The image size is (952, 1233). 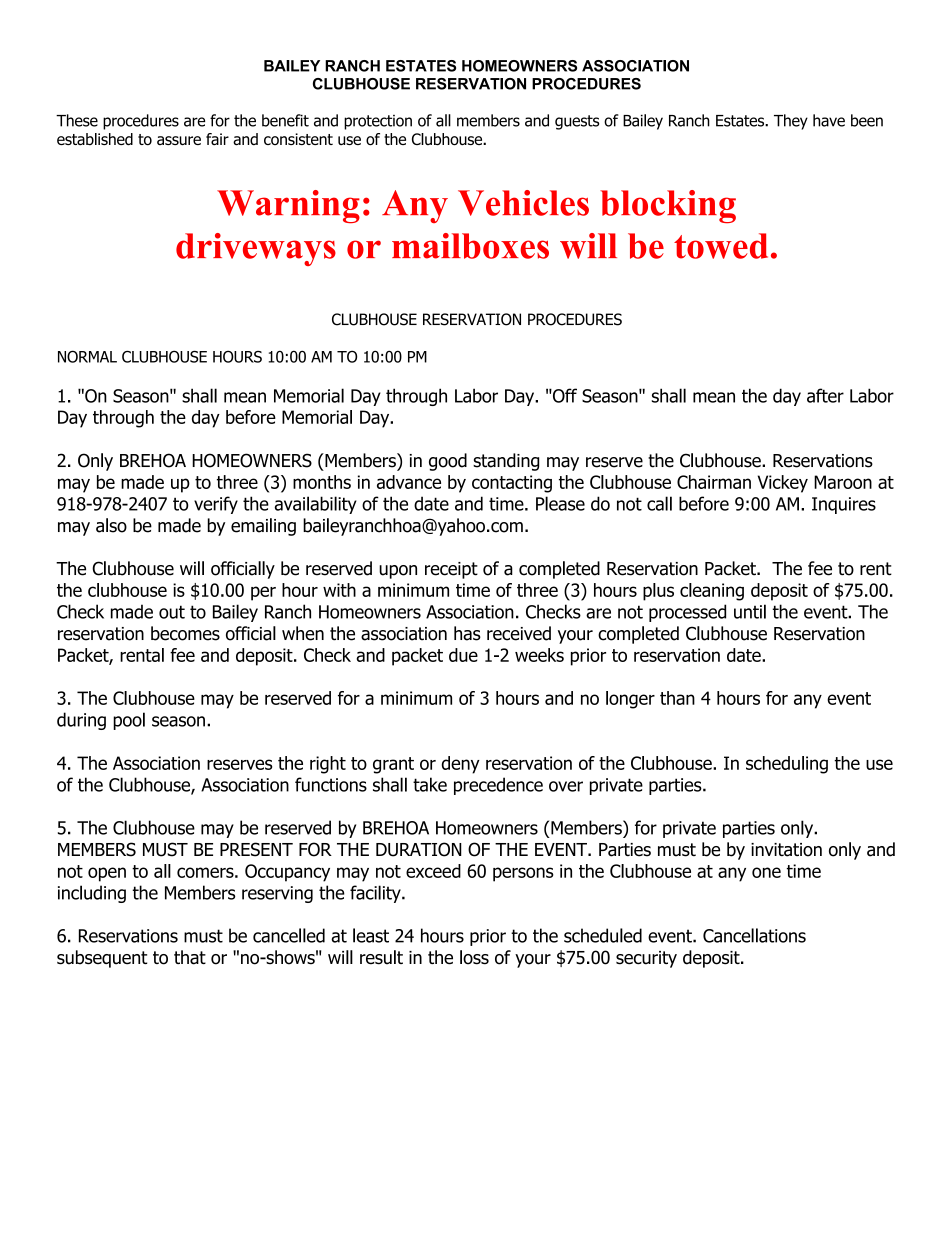 What do you see at coordinates (190, 957) in the document?
I see `that` at bounding box center [190, 957].
